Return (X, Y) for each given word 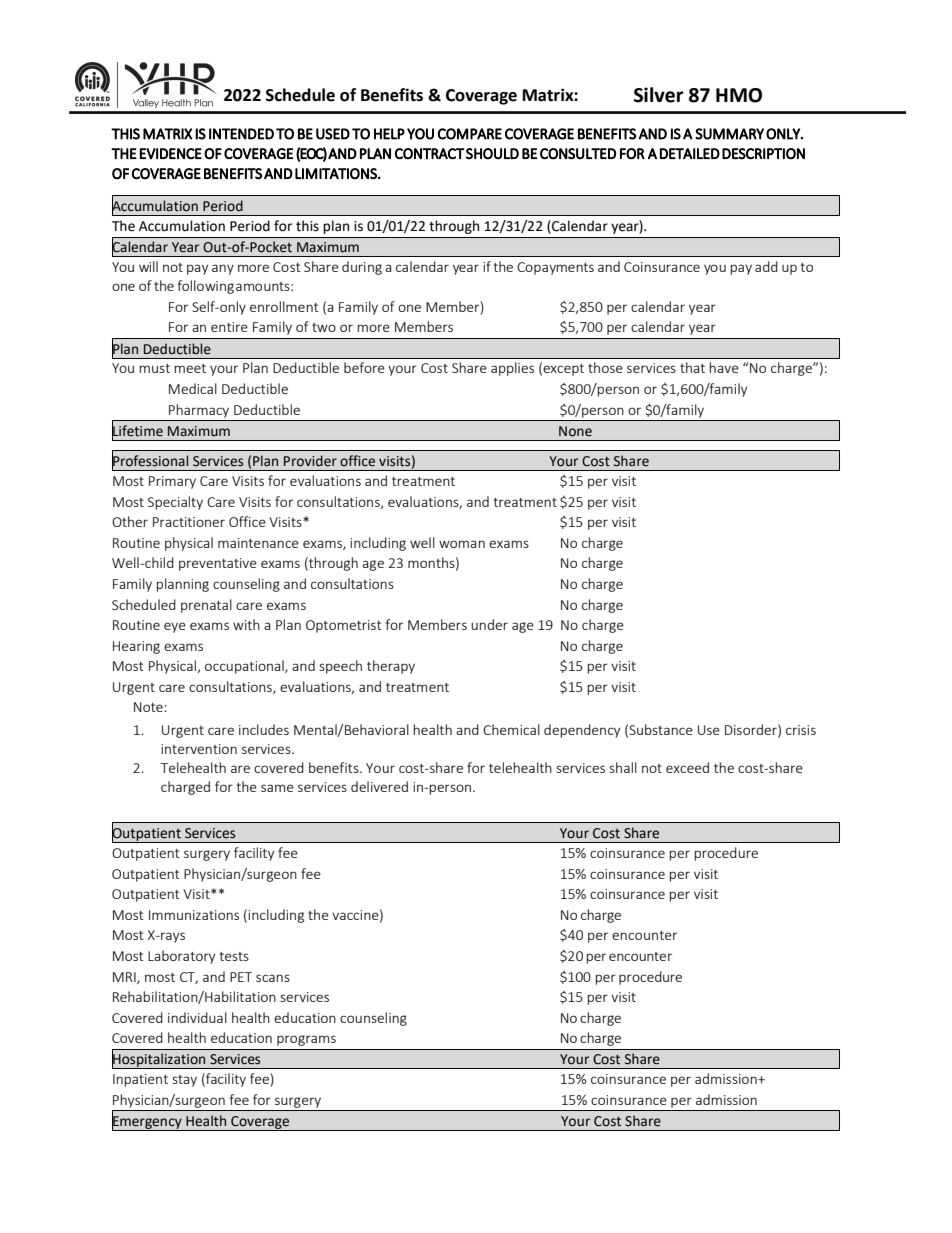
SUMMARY (729, 134)
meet (190, 368)
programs (306, 1040)
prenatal (206, 606)
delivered (379, 786)
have (724, 367)
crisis (801, 730)
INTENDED (241, 134)
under (489, 624)
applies (512, 369)
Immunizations (194, 915)
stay (184, 1081)
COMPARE (470, 134)
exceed (687, 767)
